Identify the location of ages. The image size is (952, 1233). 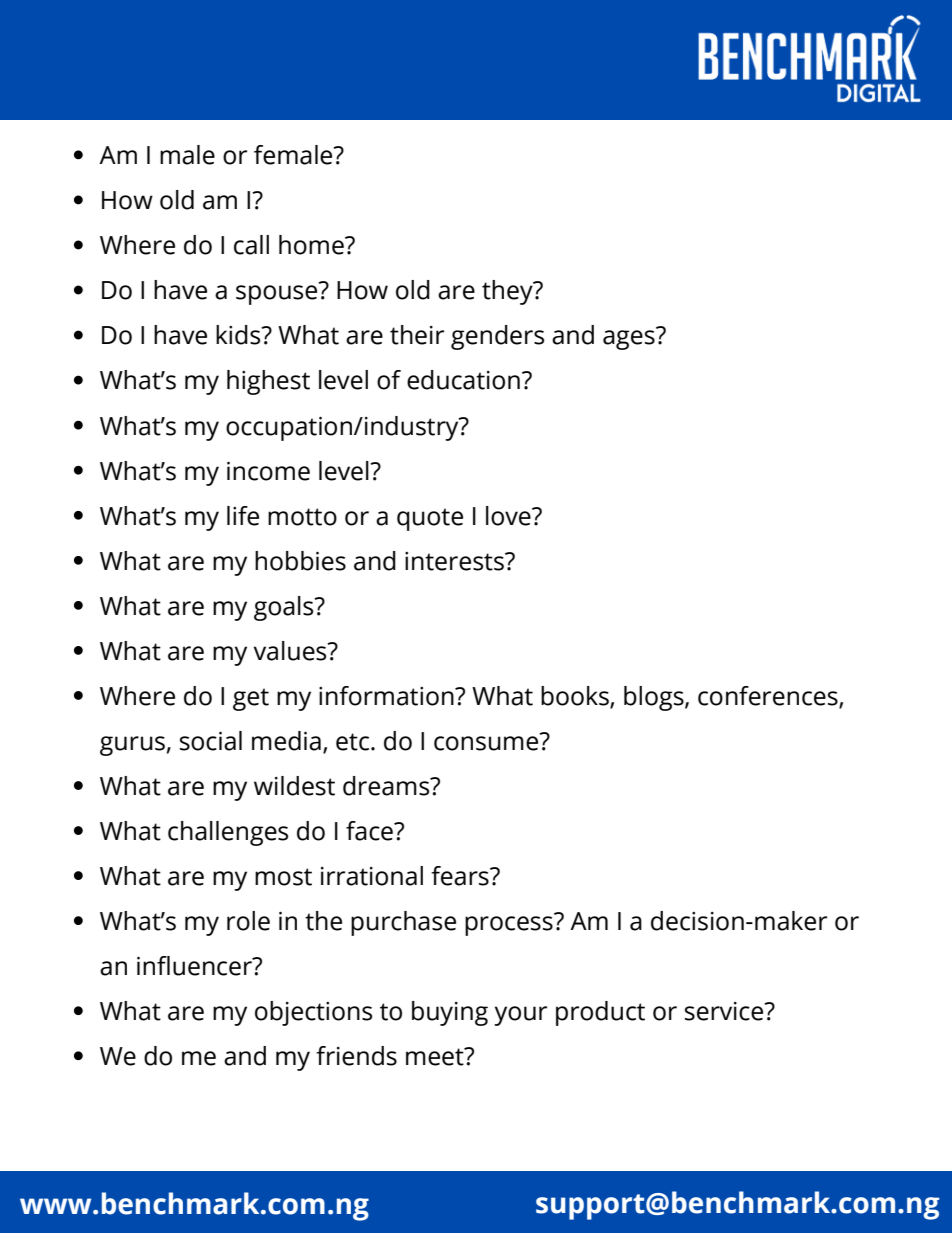
(630, 339).
